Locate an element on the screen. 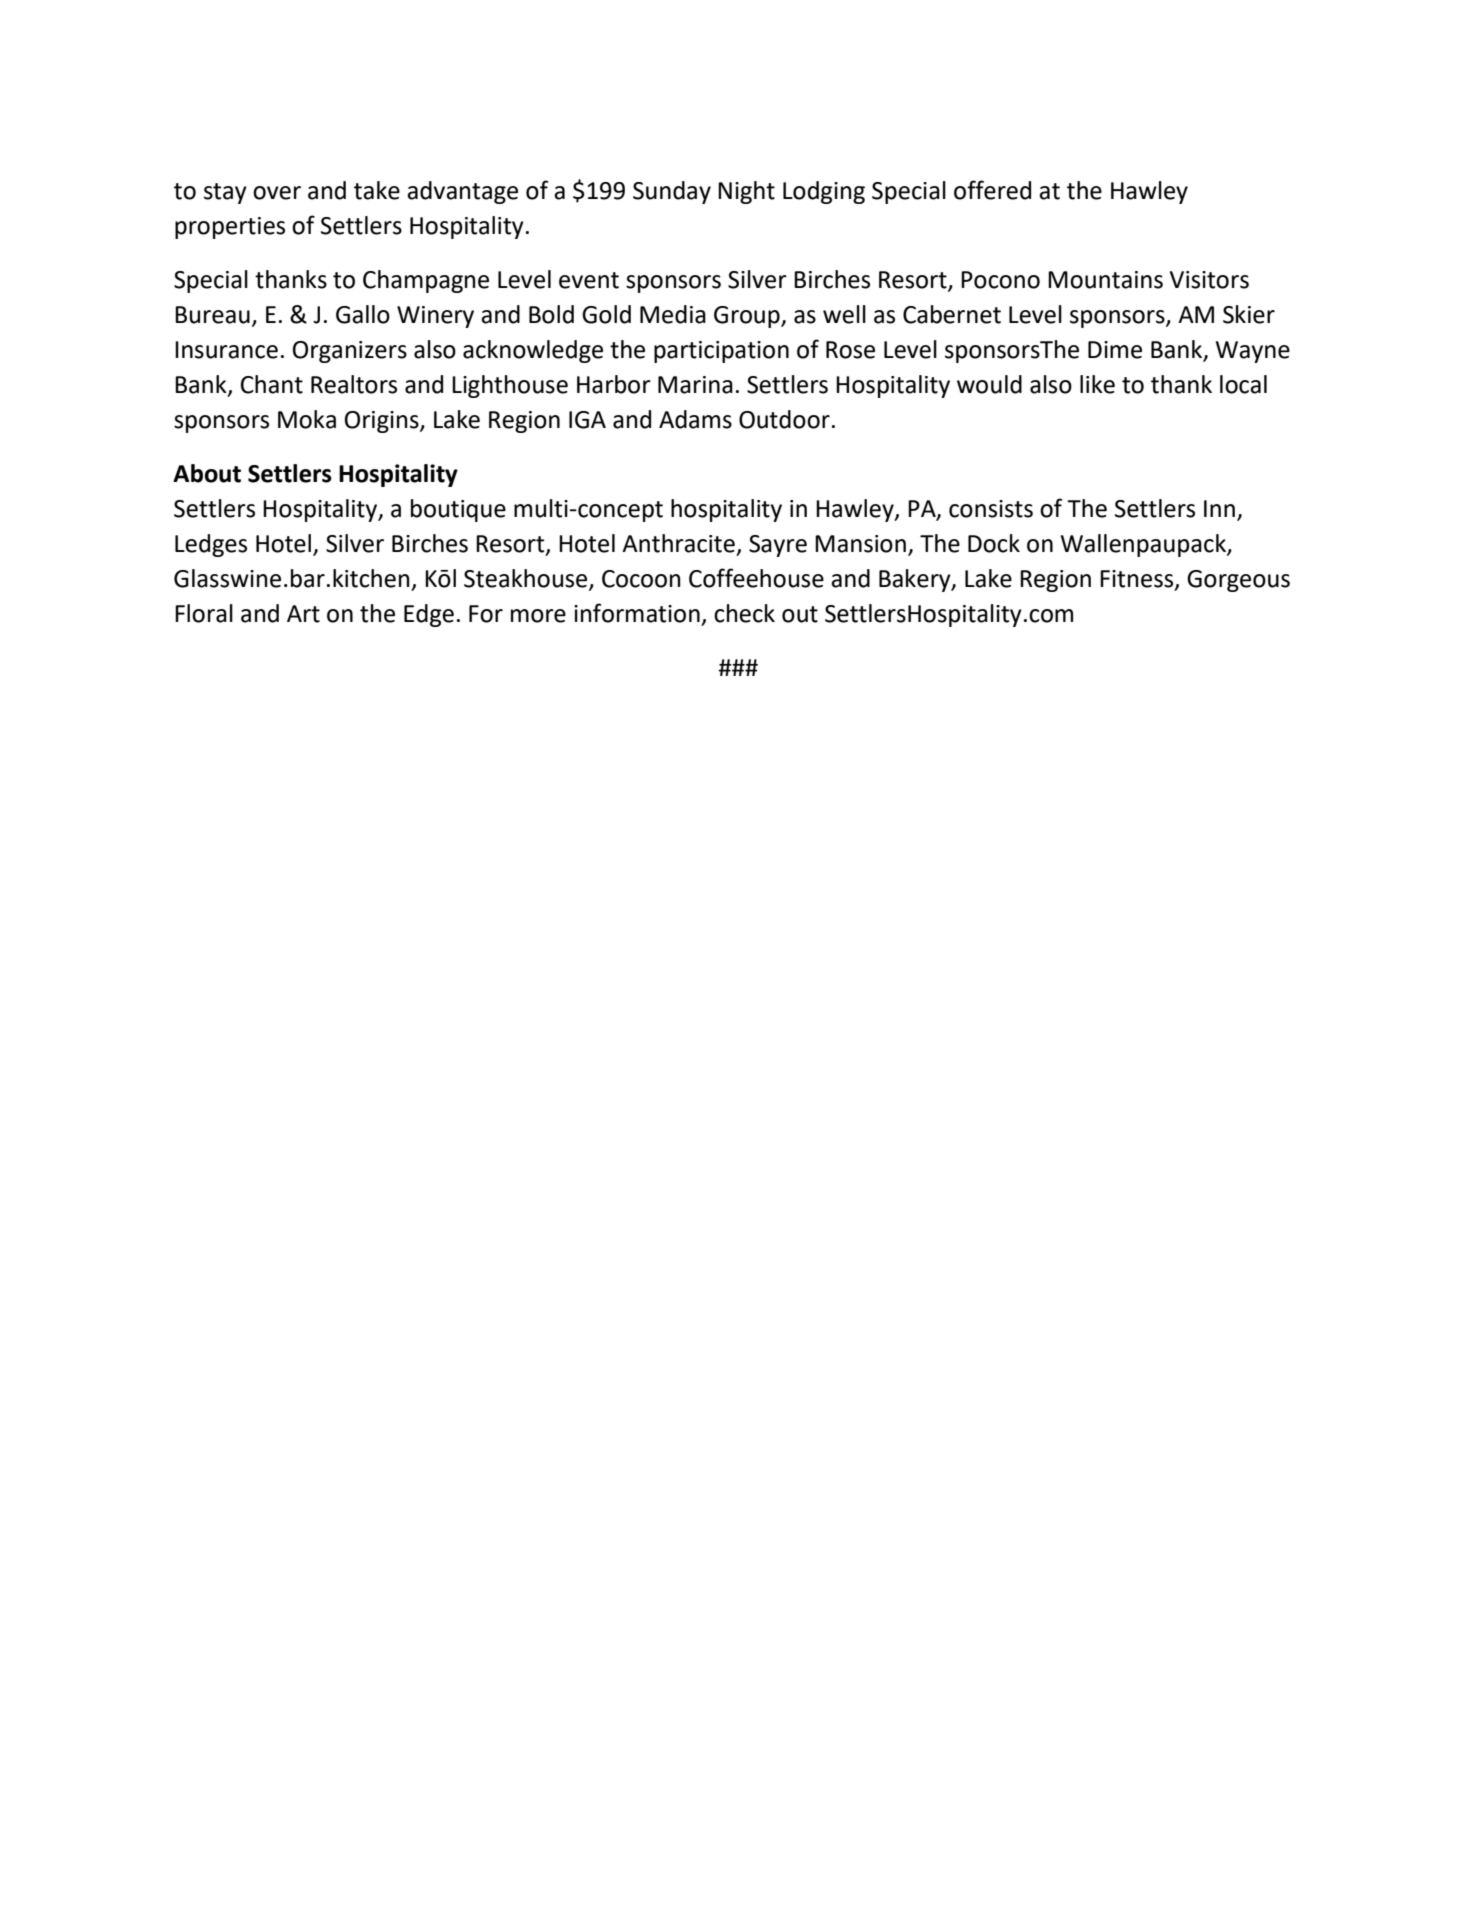  participation is located at coordinates (721, 352).
